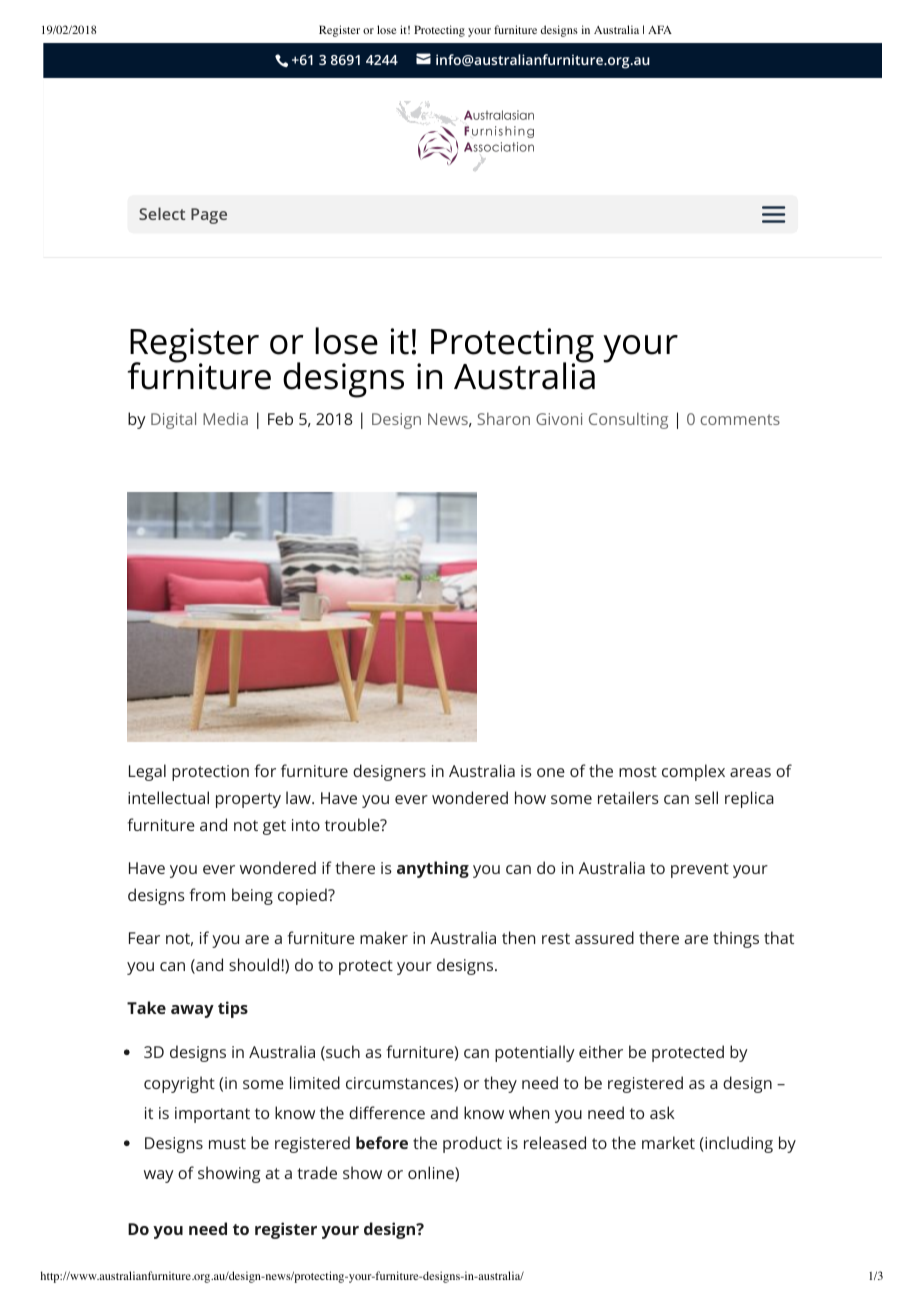  I want to click on AFA, so click(660, 29).
